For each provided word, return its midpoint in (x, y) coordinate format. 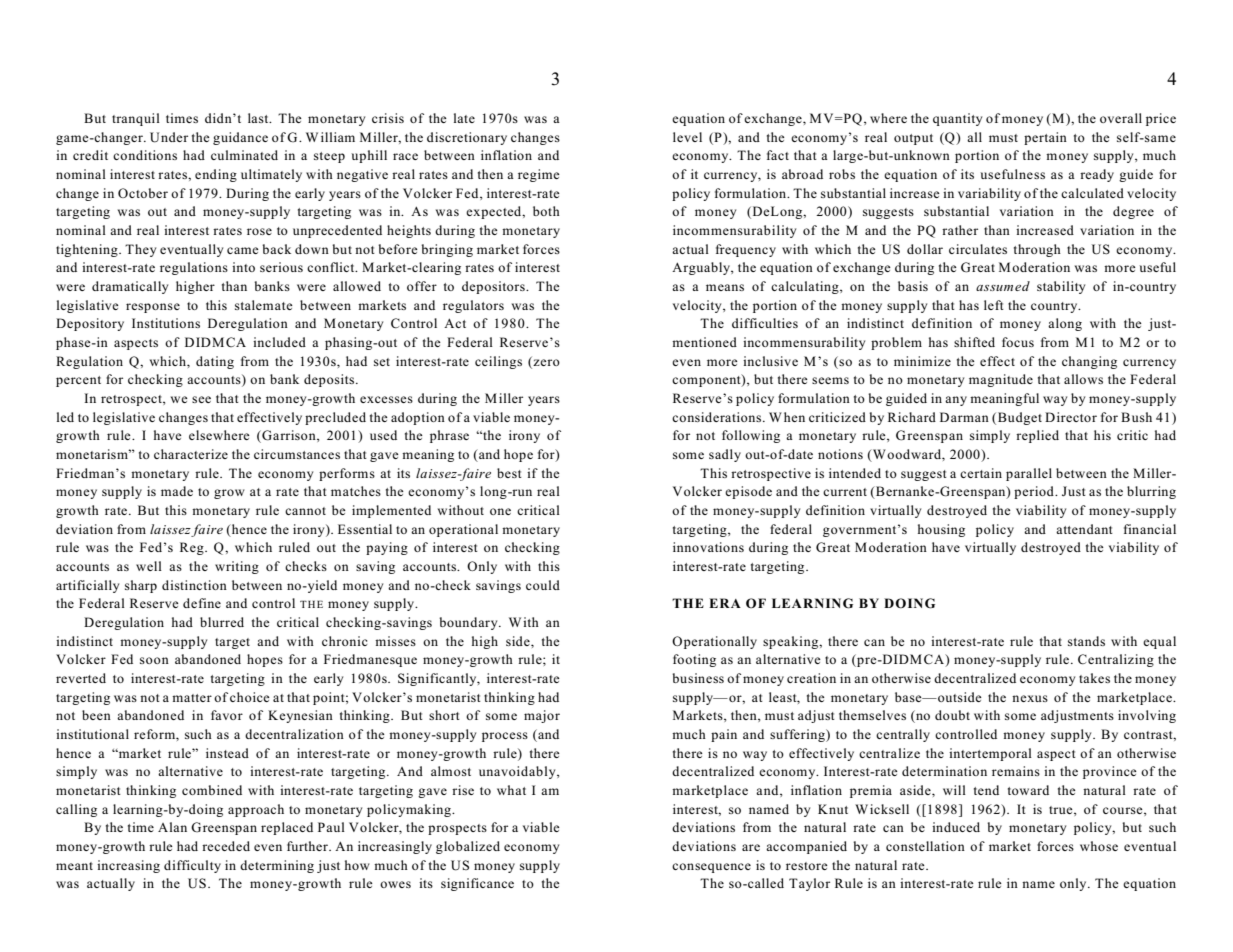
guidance (240, 138)
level (687, 137)
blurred (222, 622)
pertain (1045, 138)
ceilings (498, 362)
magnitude (1001, 380)
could (543, 585)
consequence (711, 868)
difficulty (192, 866)
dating (215, 362)
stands (1086, 641)
